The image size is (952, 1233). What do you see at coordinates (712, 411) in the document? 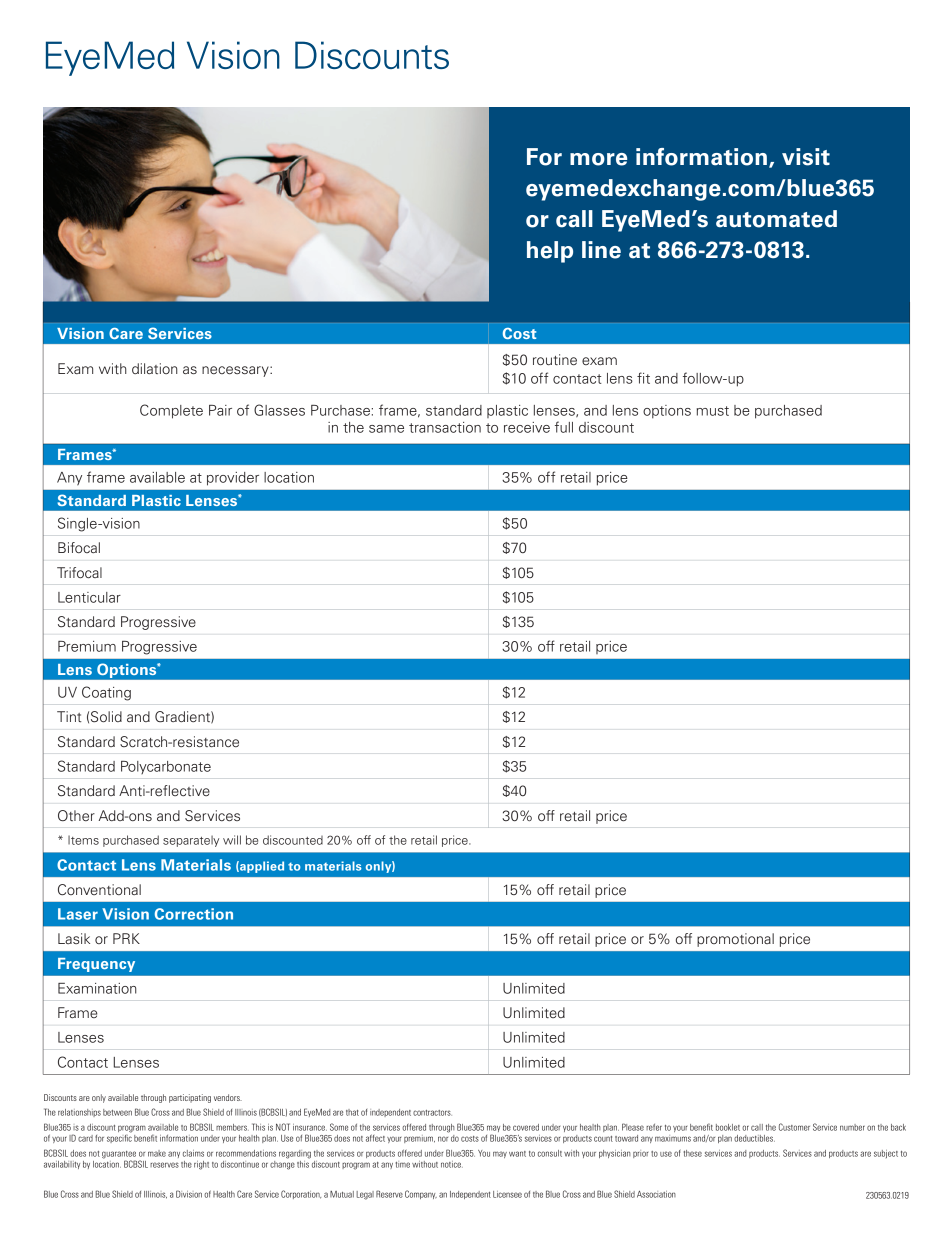
I see `must` at bounding box center [712, 411].
